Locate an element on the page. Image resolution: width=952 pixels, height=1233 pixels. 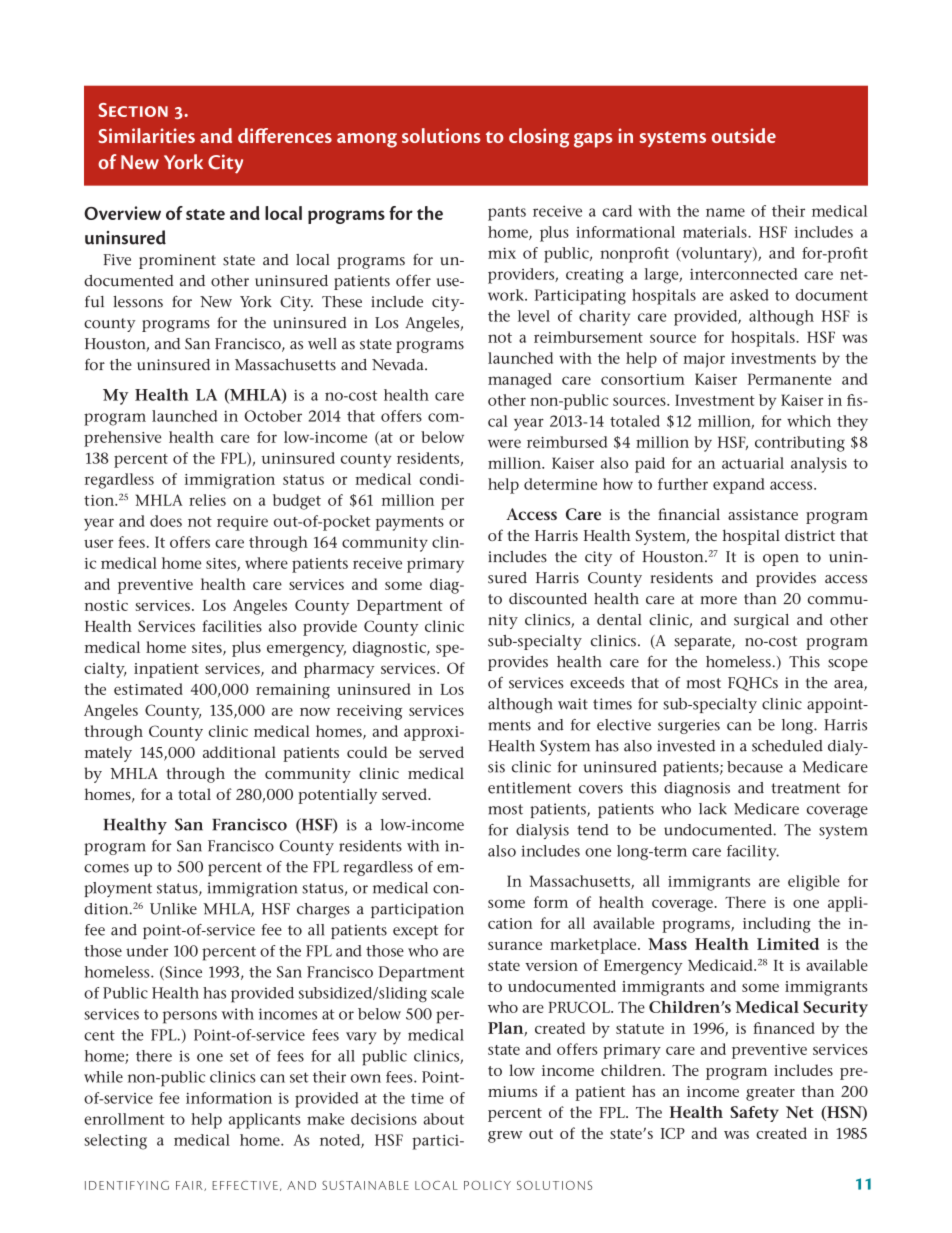
enrollment is located at coordinates (124, 1119).
